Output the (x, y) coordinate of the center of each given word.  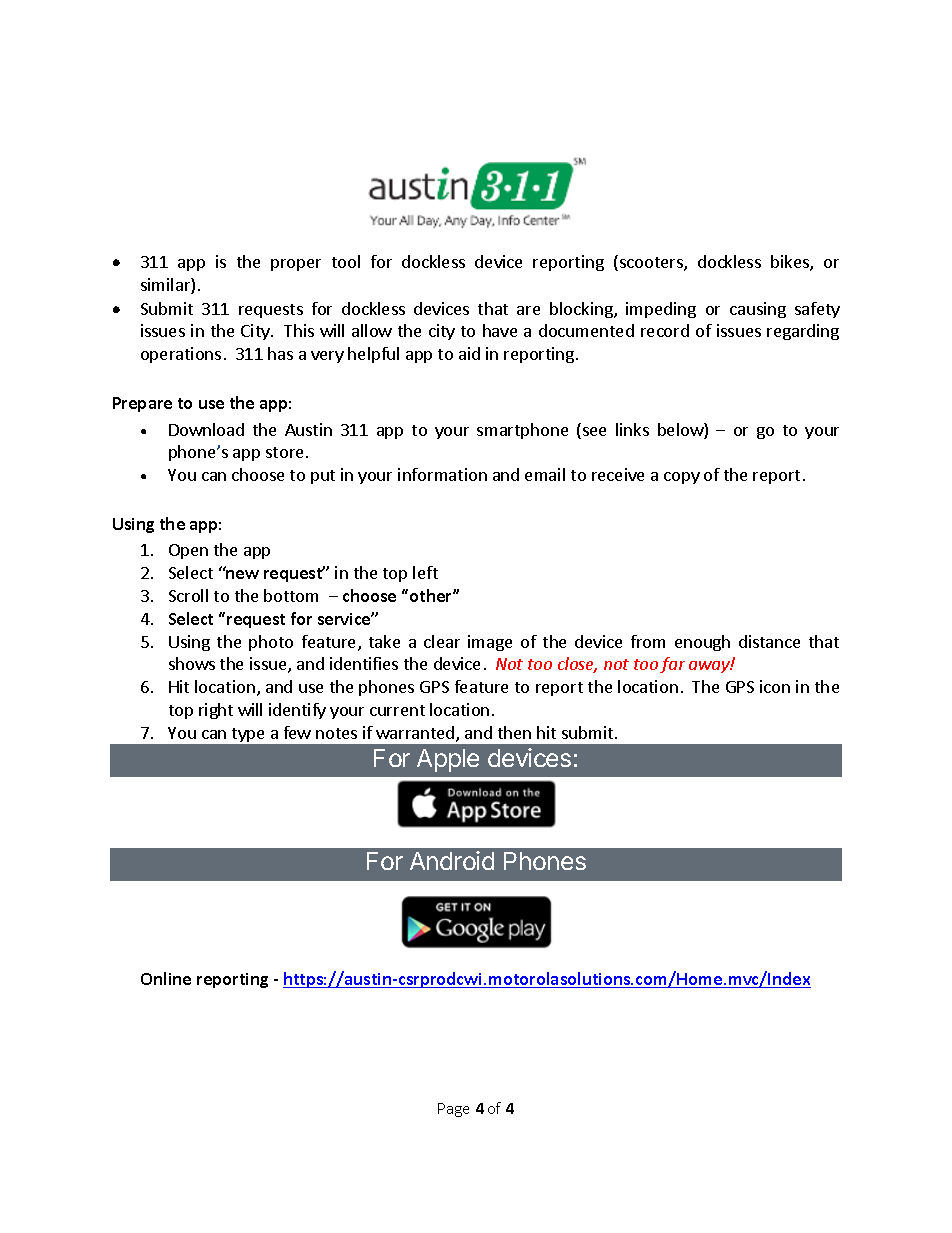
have (500, 330)
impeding (661, 310)
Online (166, 978)
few (297, 732)
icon (775, 686)
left (425, 572)
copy (682, 478)
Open (188, 551)
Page (453, 1110)
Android (452, 860)
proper (296, 265)
